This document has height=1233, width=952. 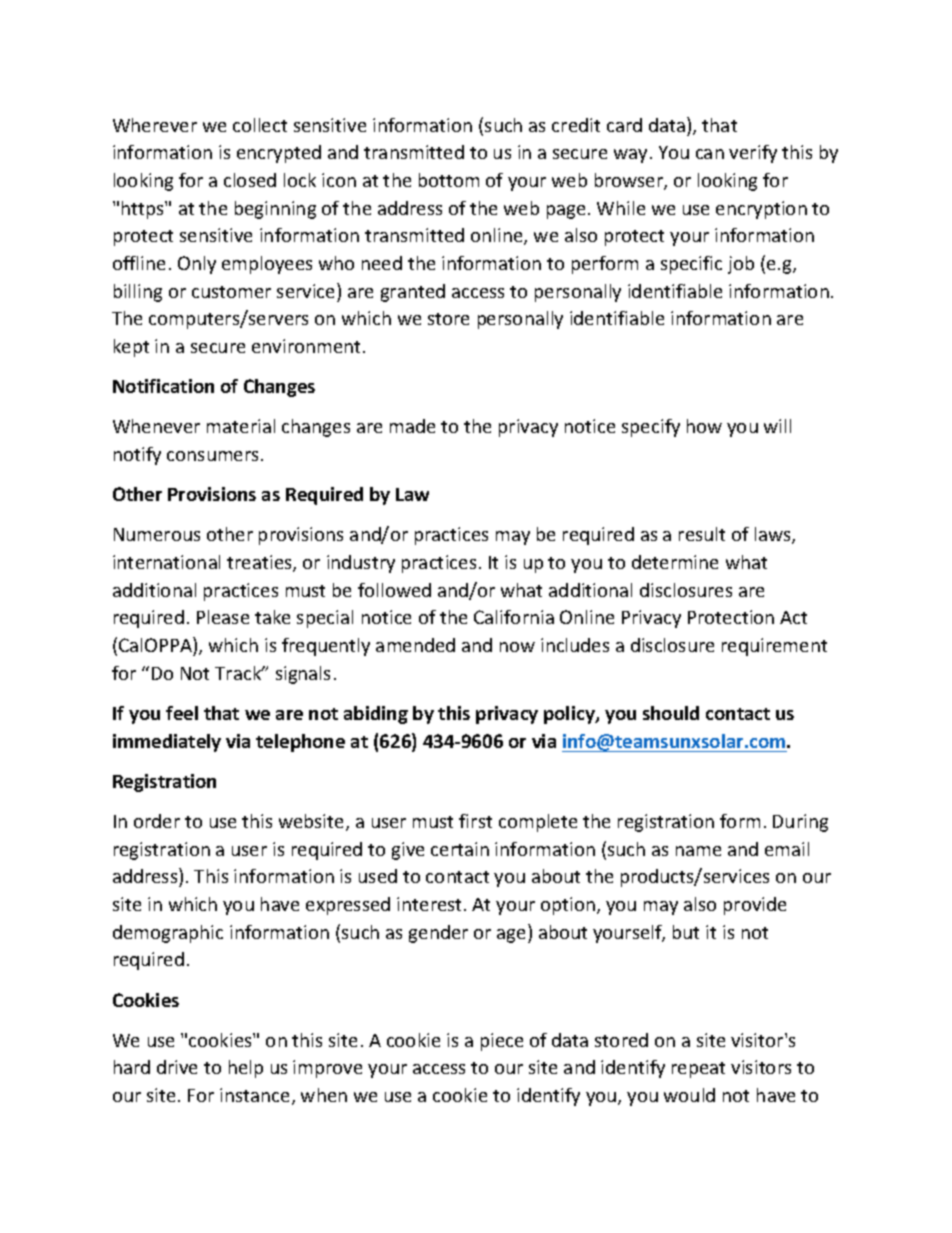 What do you see at coordinates (182, 713) in the document?
I see `feel` at bounding box center [182, 713].
